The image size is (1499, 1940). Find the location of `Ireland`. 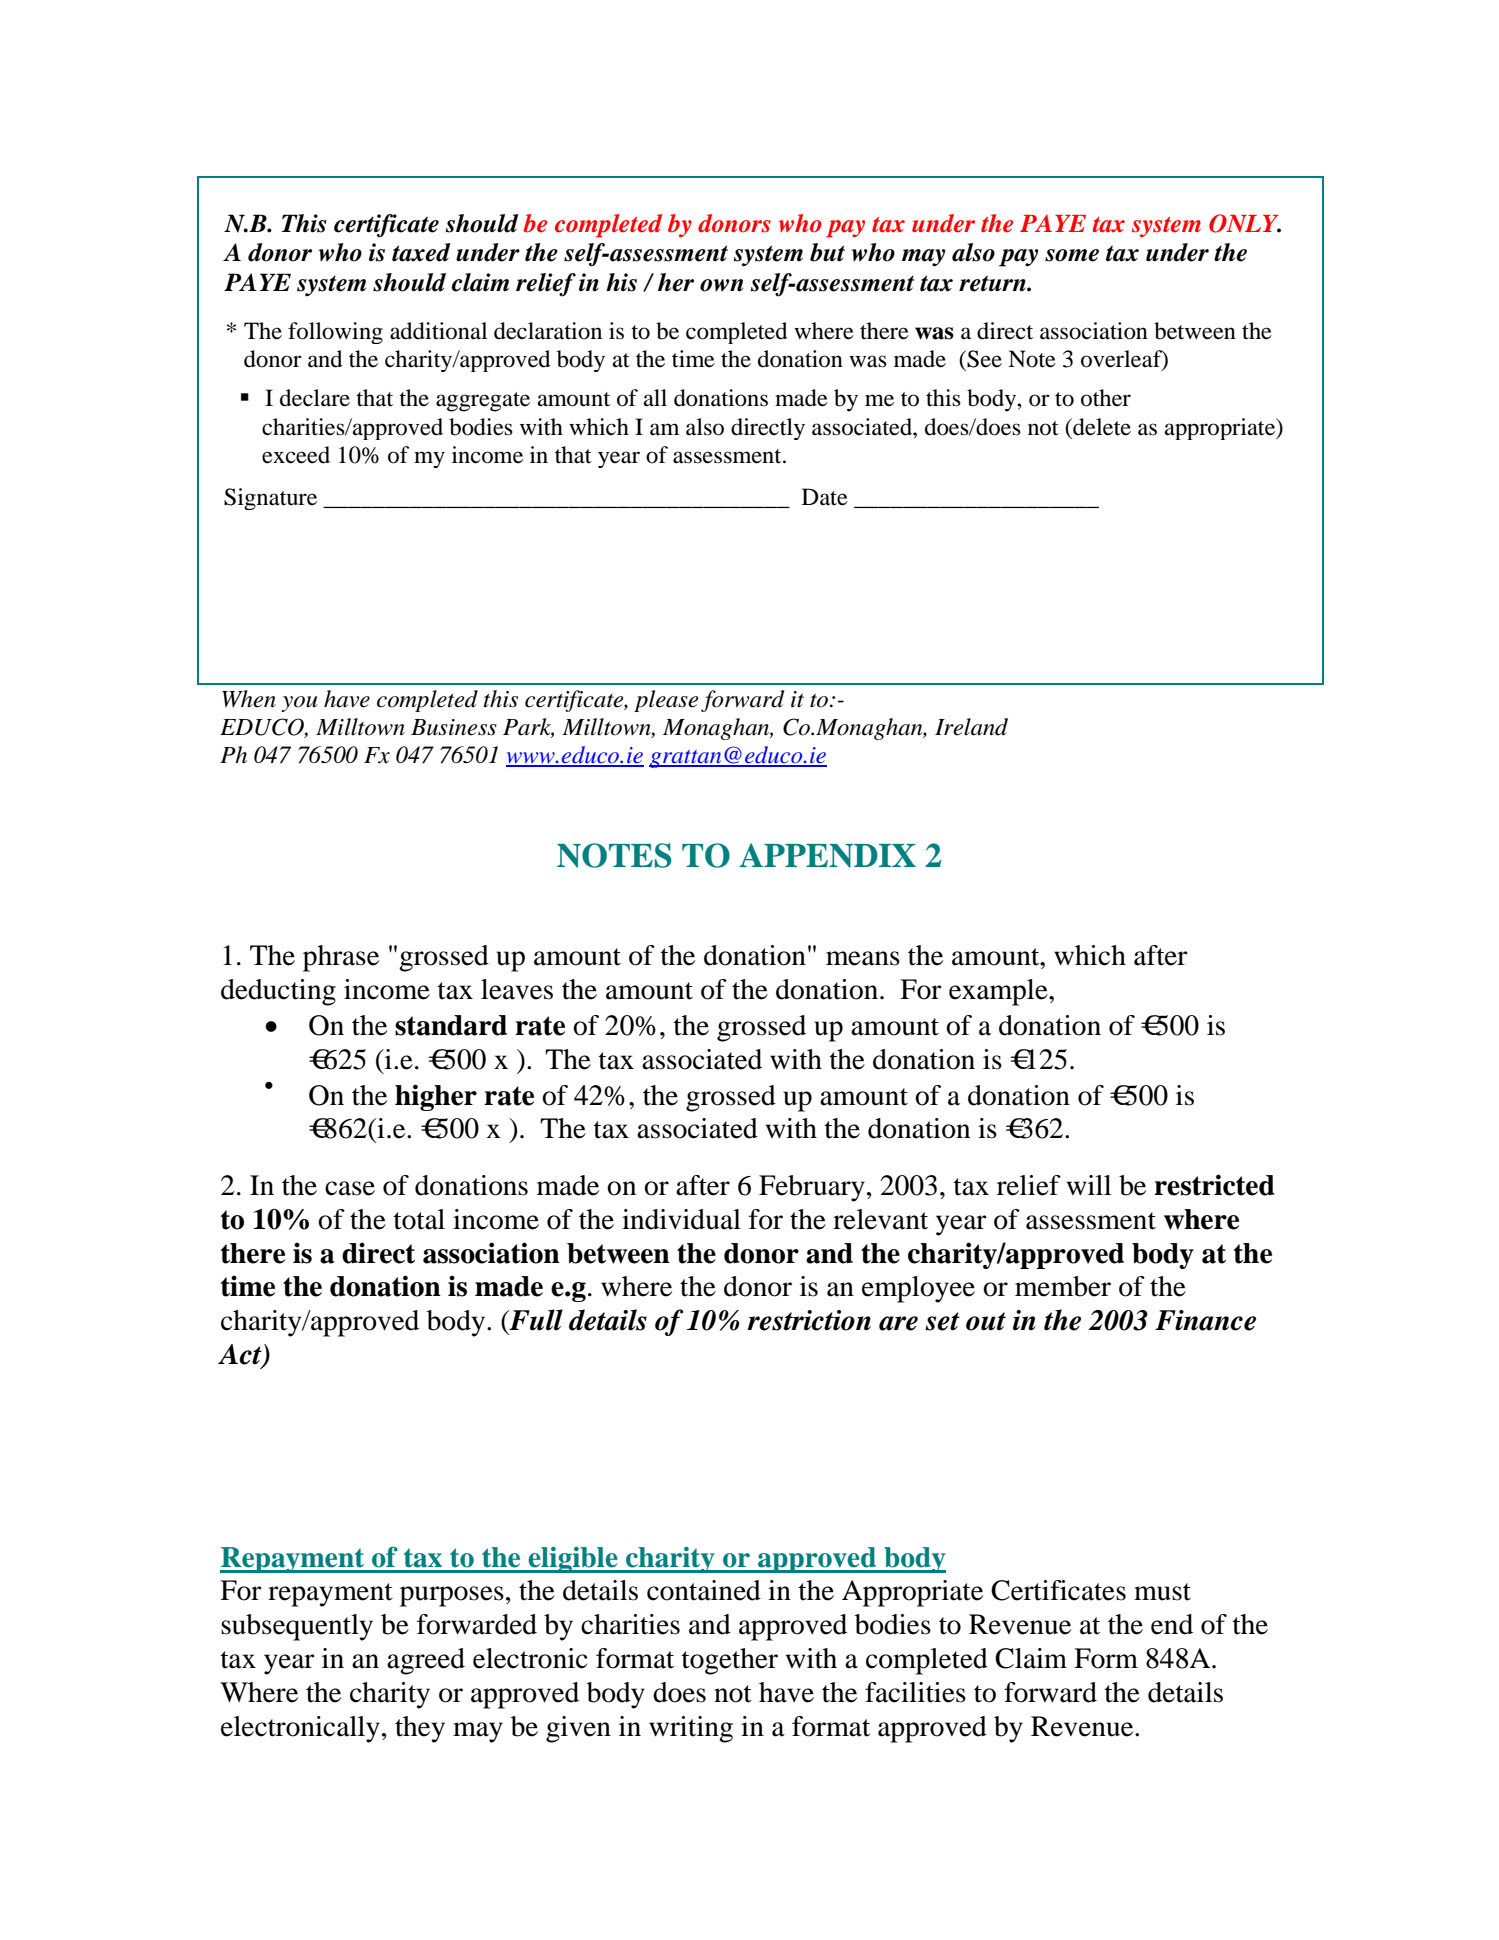

Ireland is located at coordinates (971, 727).
